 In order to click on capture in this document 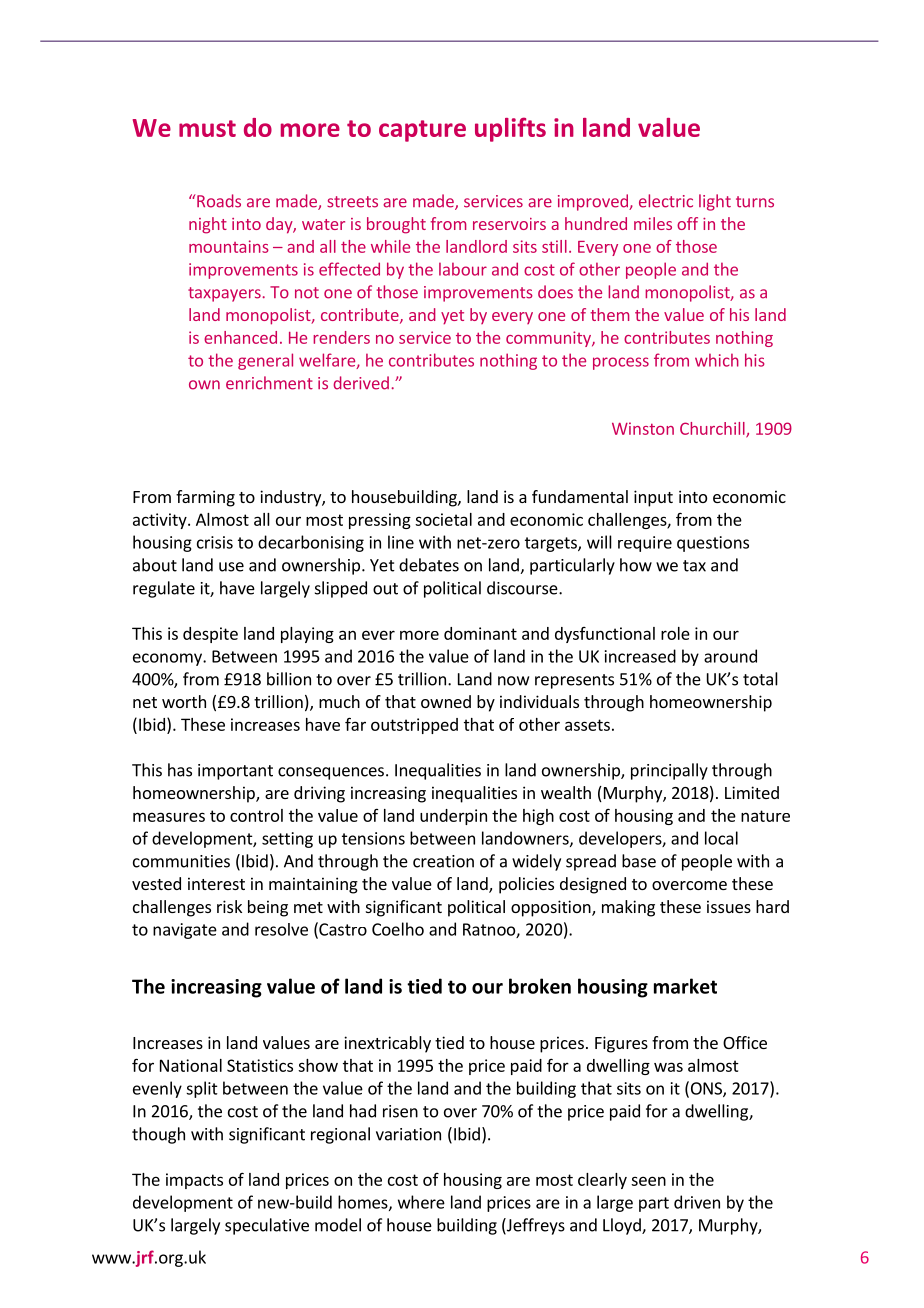, I will do `click(422, 131)`.
